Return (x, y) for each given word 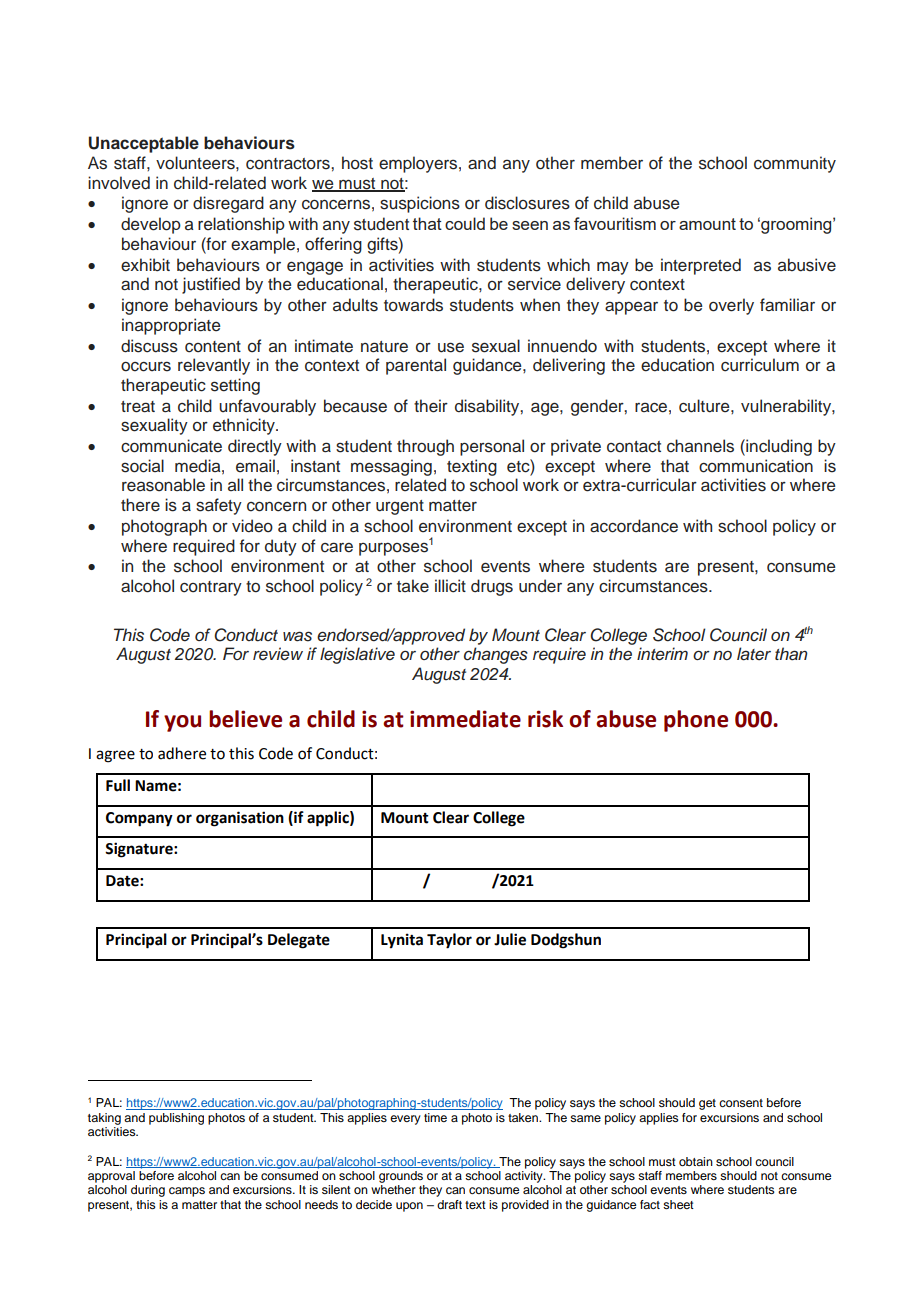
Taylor (449, 941)
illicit (450, 586)
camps (187, 1192)
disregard (228, 204)
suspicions (420, 204)
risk (545, 719)
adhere (182, 753)
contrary (211, 588)
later (754, 654)
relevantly (214, 366)
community (795, 164)
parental (416, 366)
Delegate (299, 941)
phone (696, 721)
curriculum (760, 365)
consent (741, 1103)
